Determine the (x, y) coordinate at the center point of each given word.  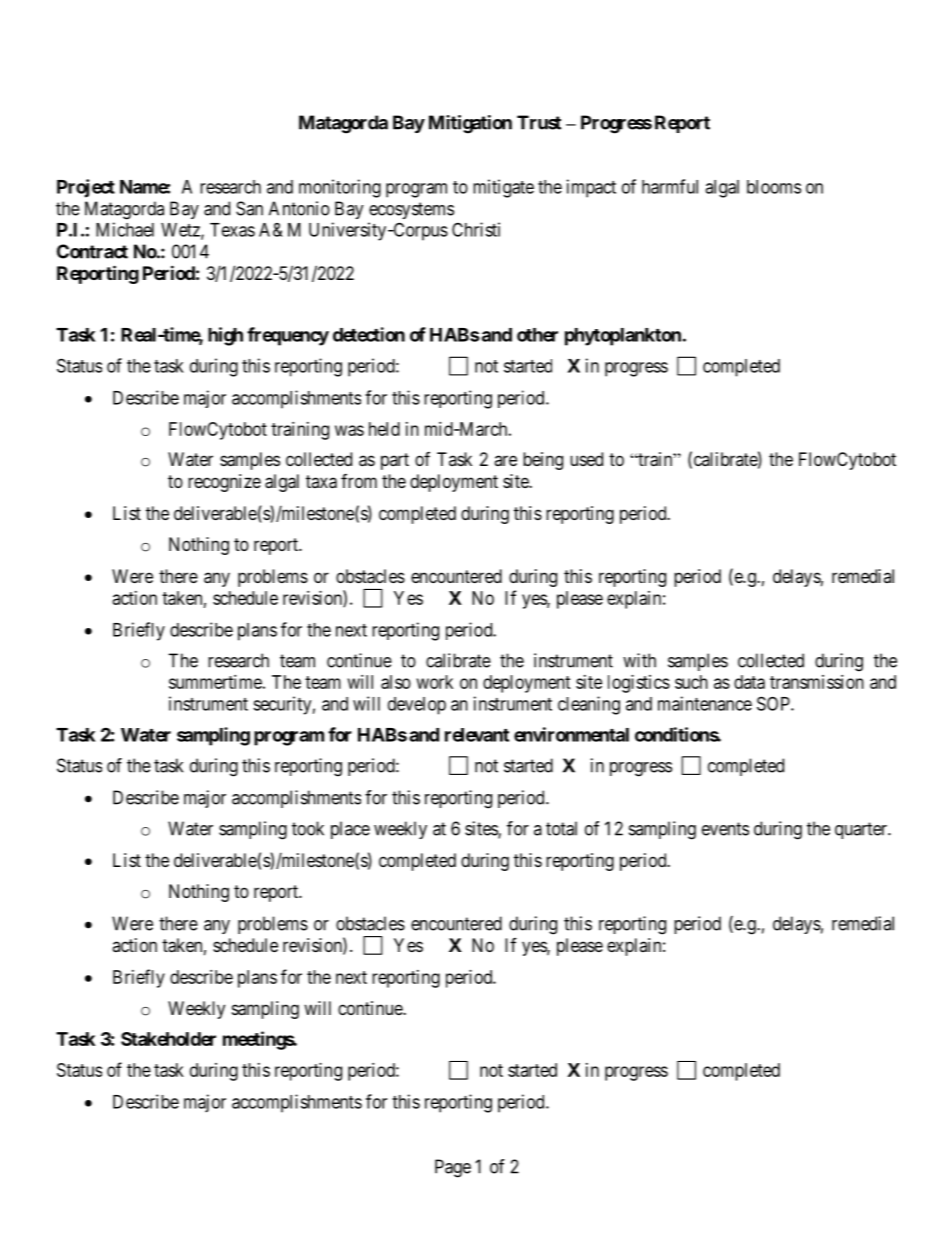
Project (86, 188)
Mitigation (470, 124)
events (725, 829)
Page (453, 1168)
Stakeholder (168, 1039)
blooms (774, 187)
